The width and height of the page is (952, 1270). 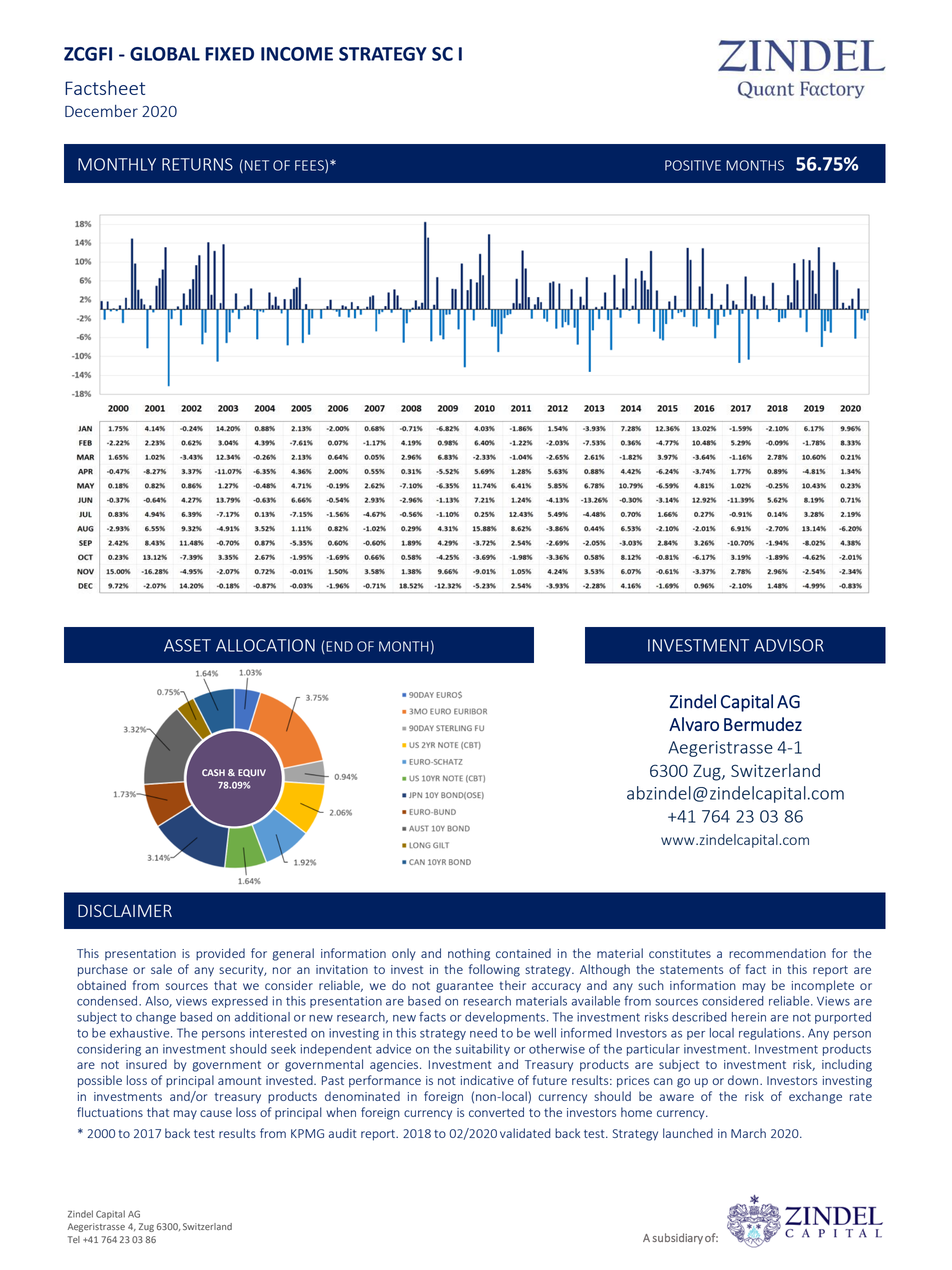 What do you see at coordinates (265, 645) in the page?
I see `ALLOCATION` at bounding box center [265, 645].
